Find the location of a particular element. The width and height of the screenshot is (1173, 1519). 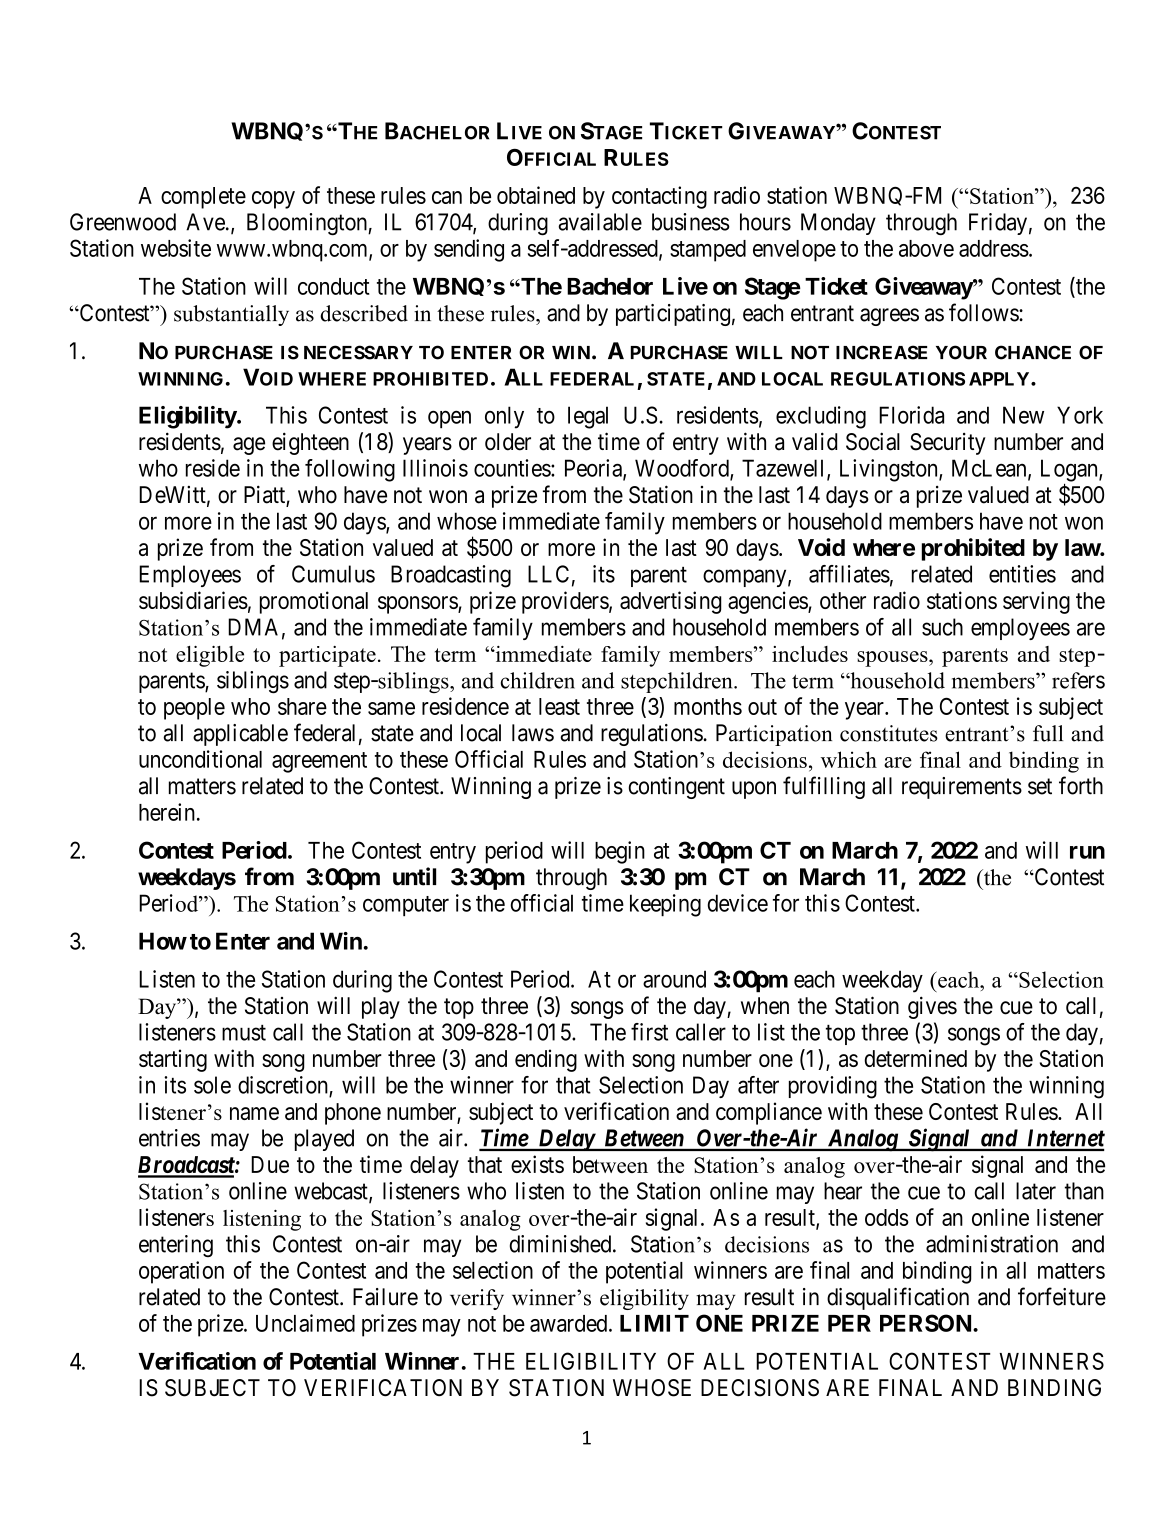

LLC is located at coordinates (548, 574).
